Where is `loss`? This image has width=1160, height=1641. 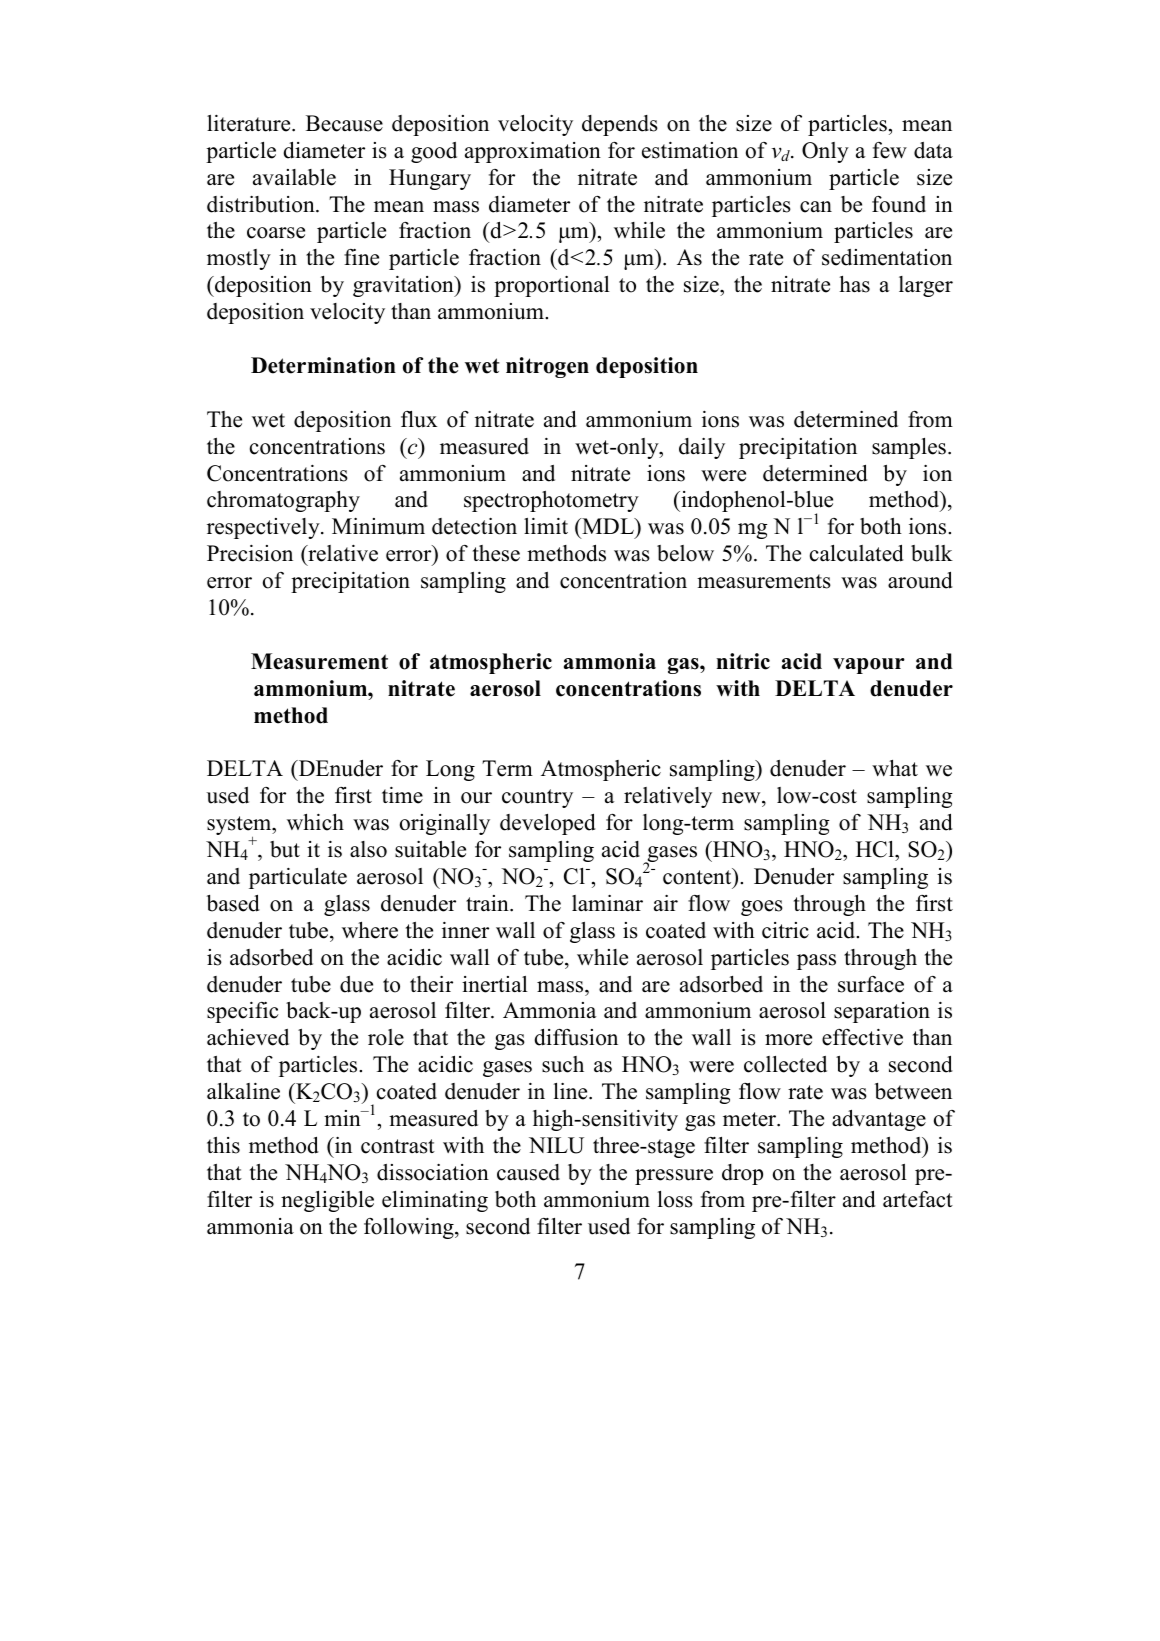
loss is located at coordinates (675, 1199).
